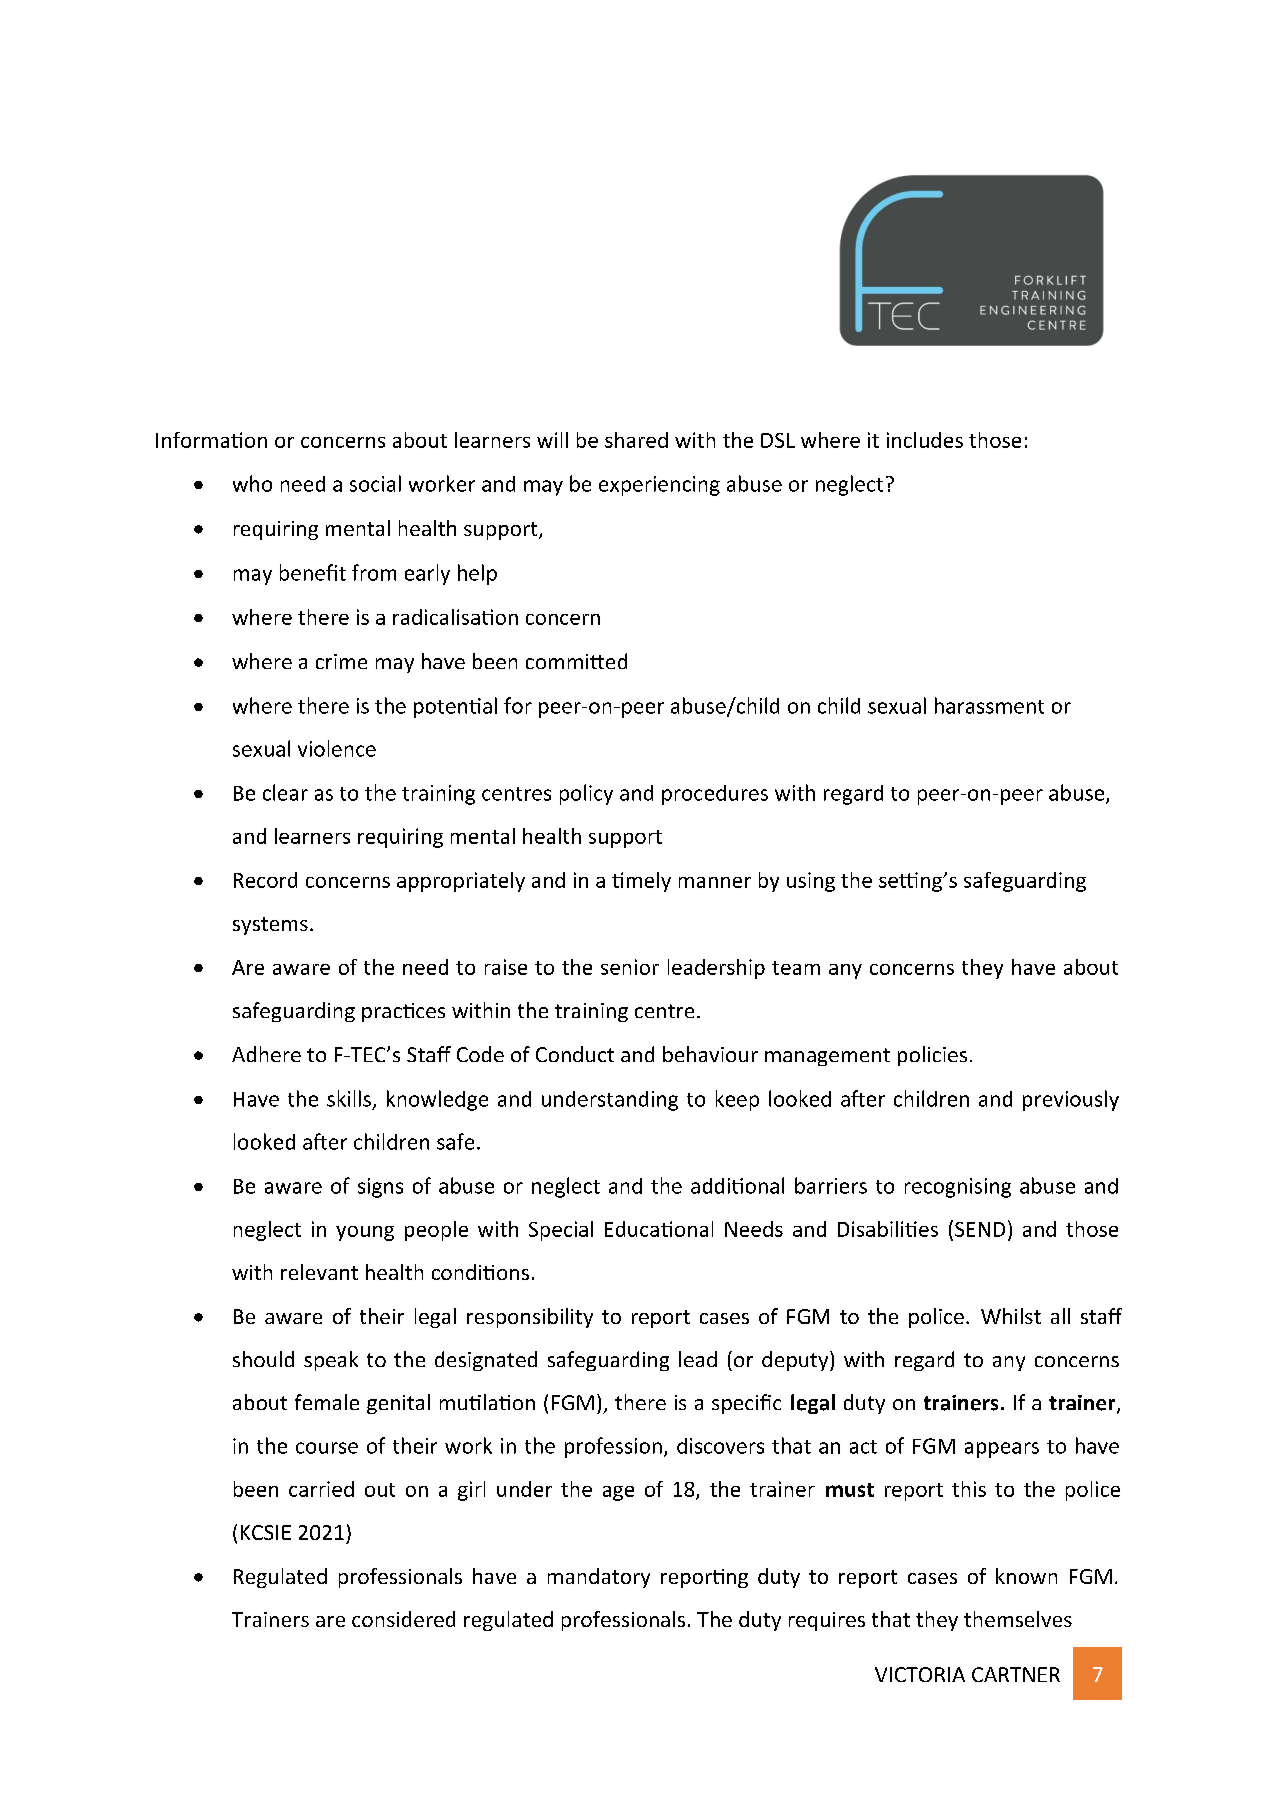 The width and height of the screenshot is (1276, 1805). What do you see at coordinates (925, 440) in the screenshot?
I see `includes` at bounding box center [925, 440].
